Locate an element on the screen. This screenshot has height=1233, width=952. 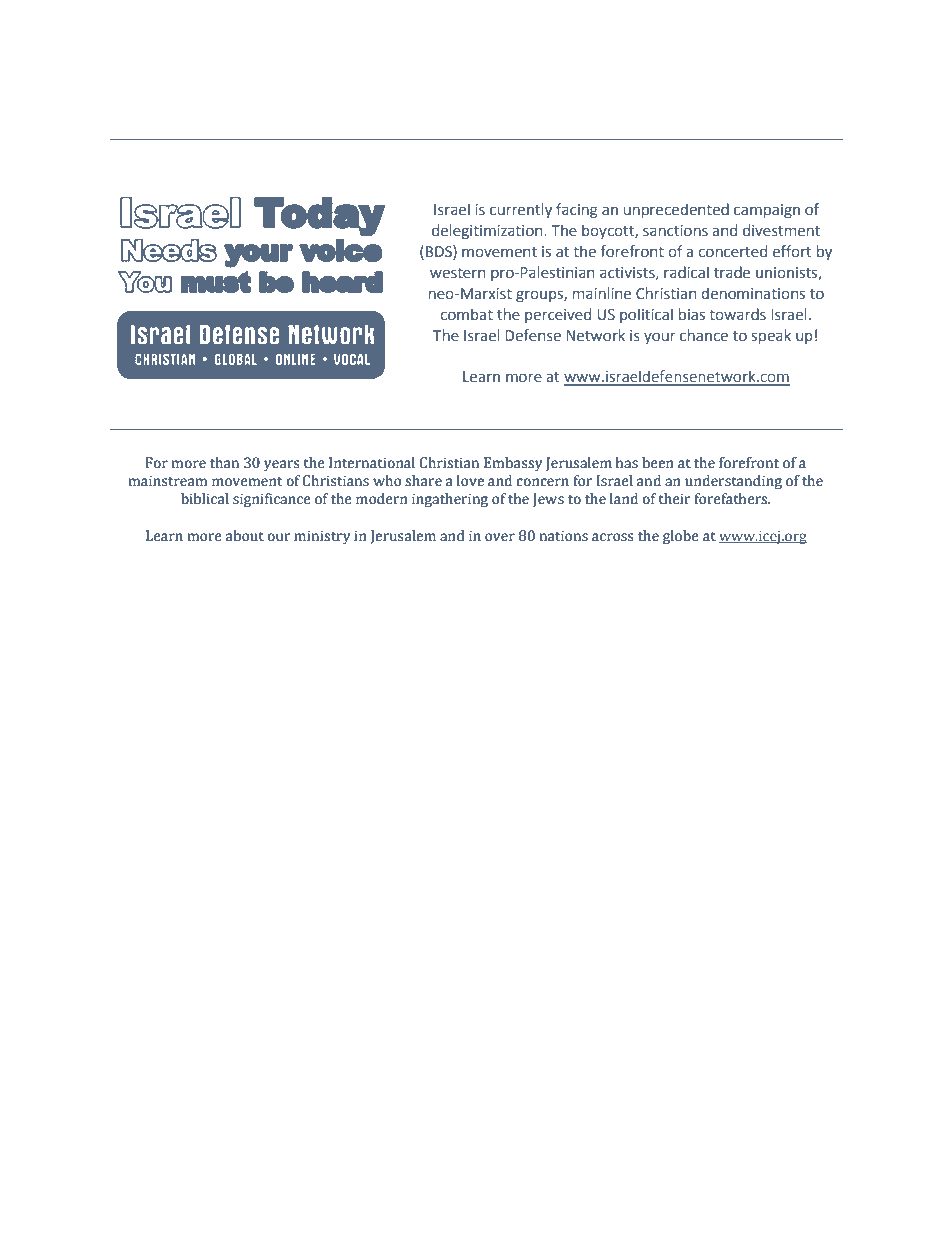
western is located at coordinates (457, 273).
